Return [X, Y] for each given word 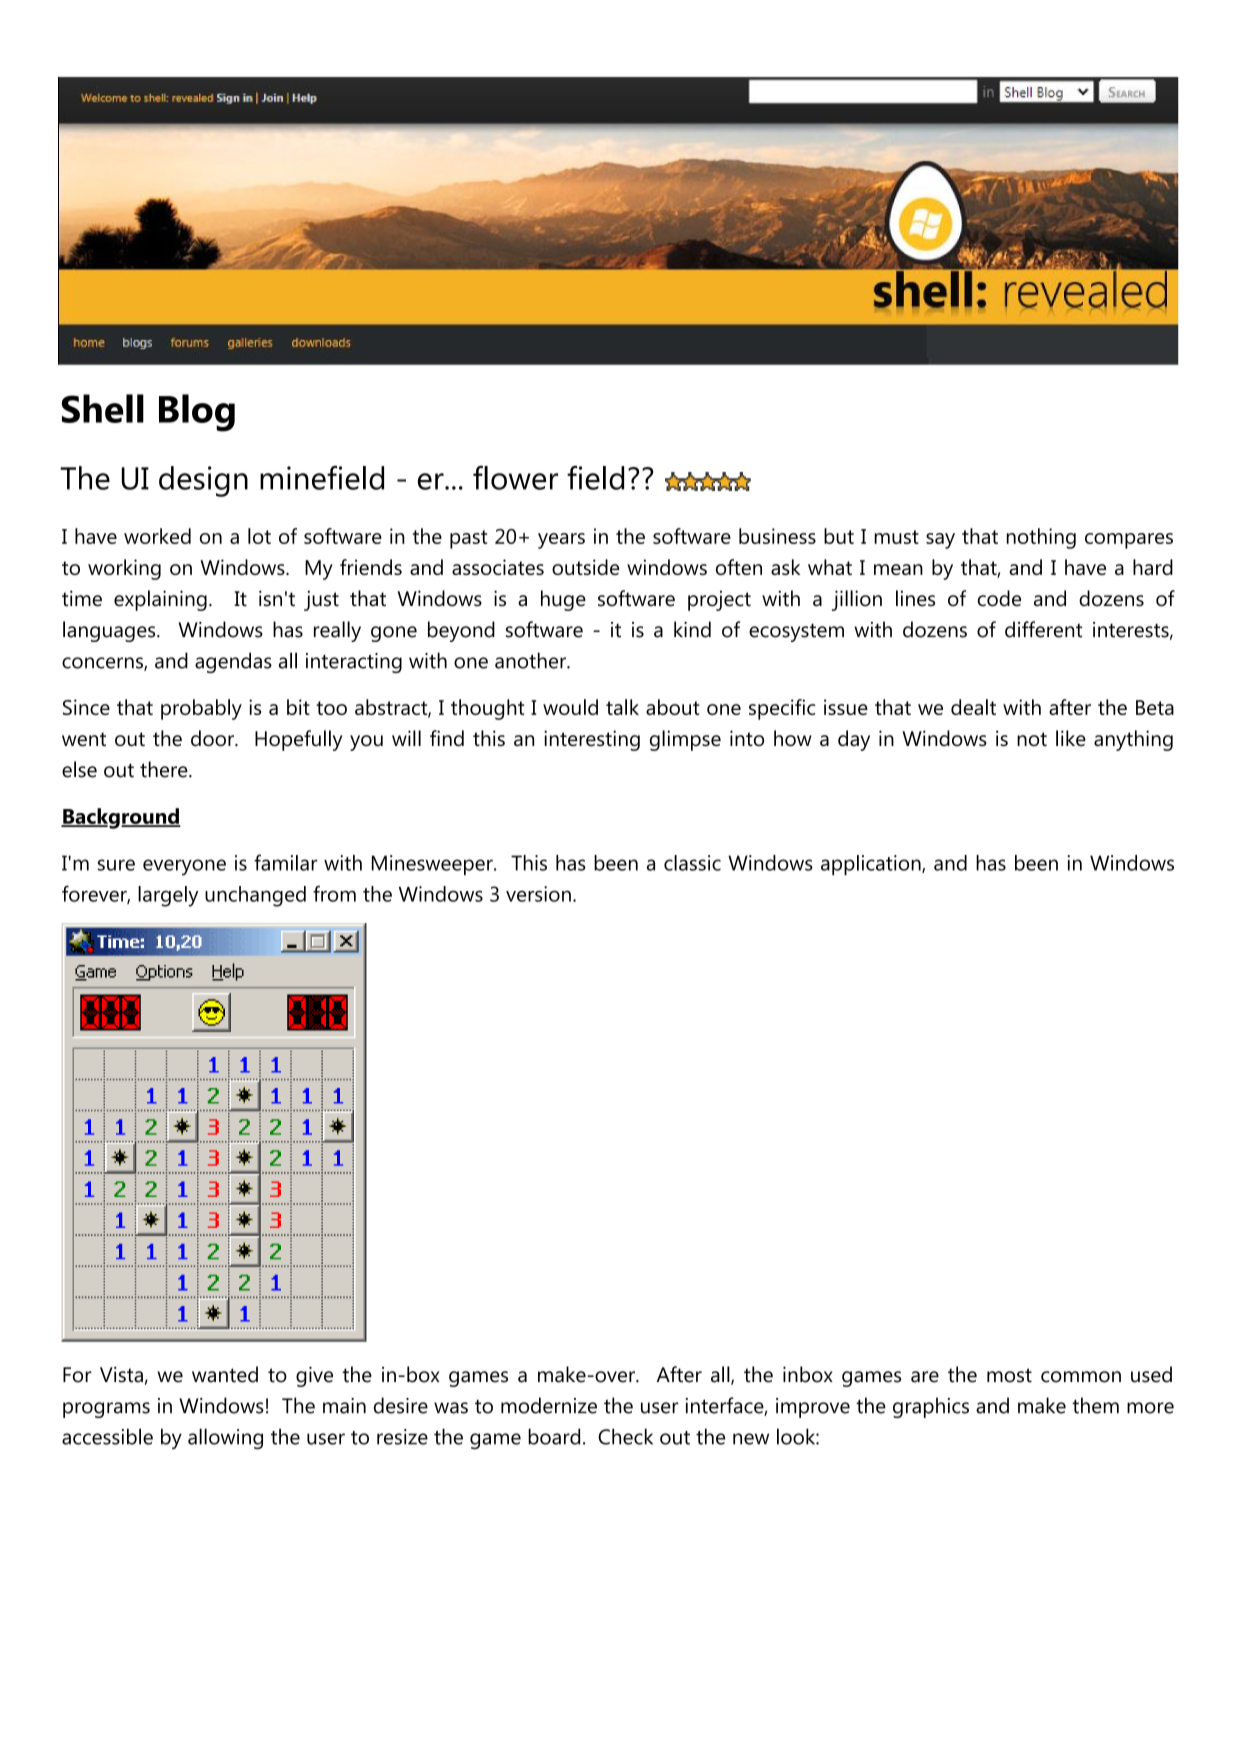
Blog [197, 413]
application [872, 865]
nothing [1041, 538]
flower [515, 478]
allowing [225, 1438]
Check [625, 1436]
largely [168, 896]
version [538, 894]
